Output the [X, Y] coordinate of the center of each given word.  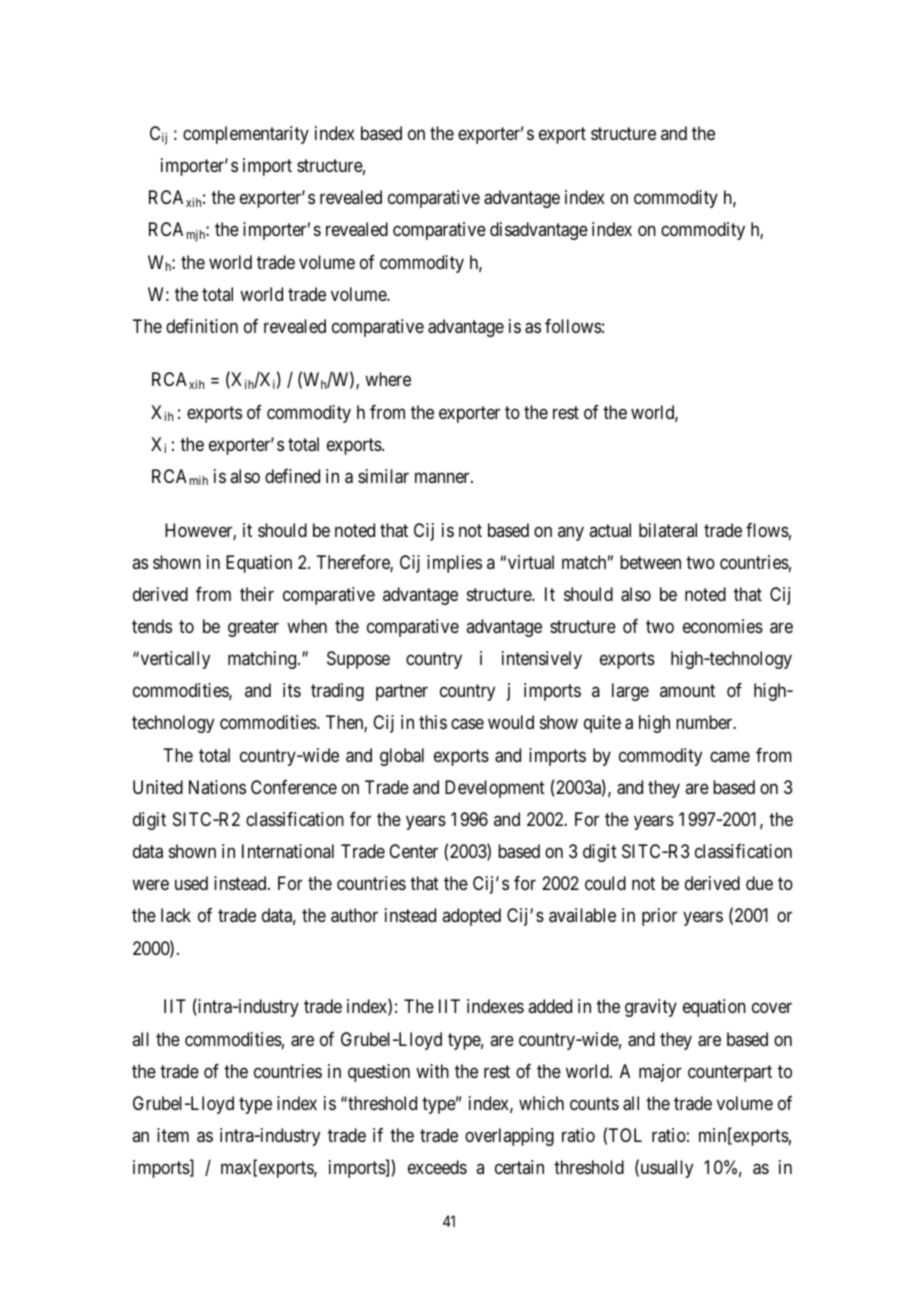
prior [659, 917]
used [191, 883]
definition [202, 326]
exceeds [437, 1167]
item [173, 1135]
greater [253, 628]
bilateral [668, 530]
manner [443, 477]
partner [402, 693]
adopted [471, 917]
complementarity [246, 135]
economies [723, 626]
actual [610, 530]
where [388, 379]
